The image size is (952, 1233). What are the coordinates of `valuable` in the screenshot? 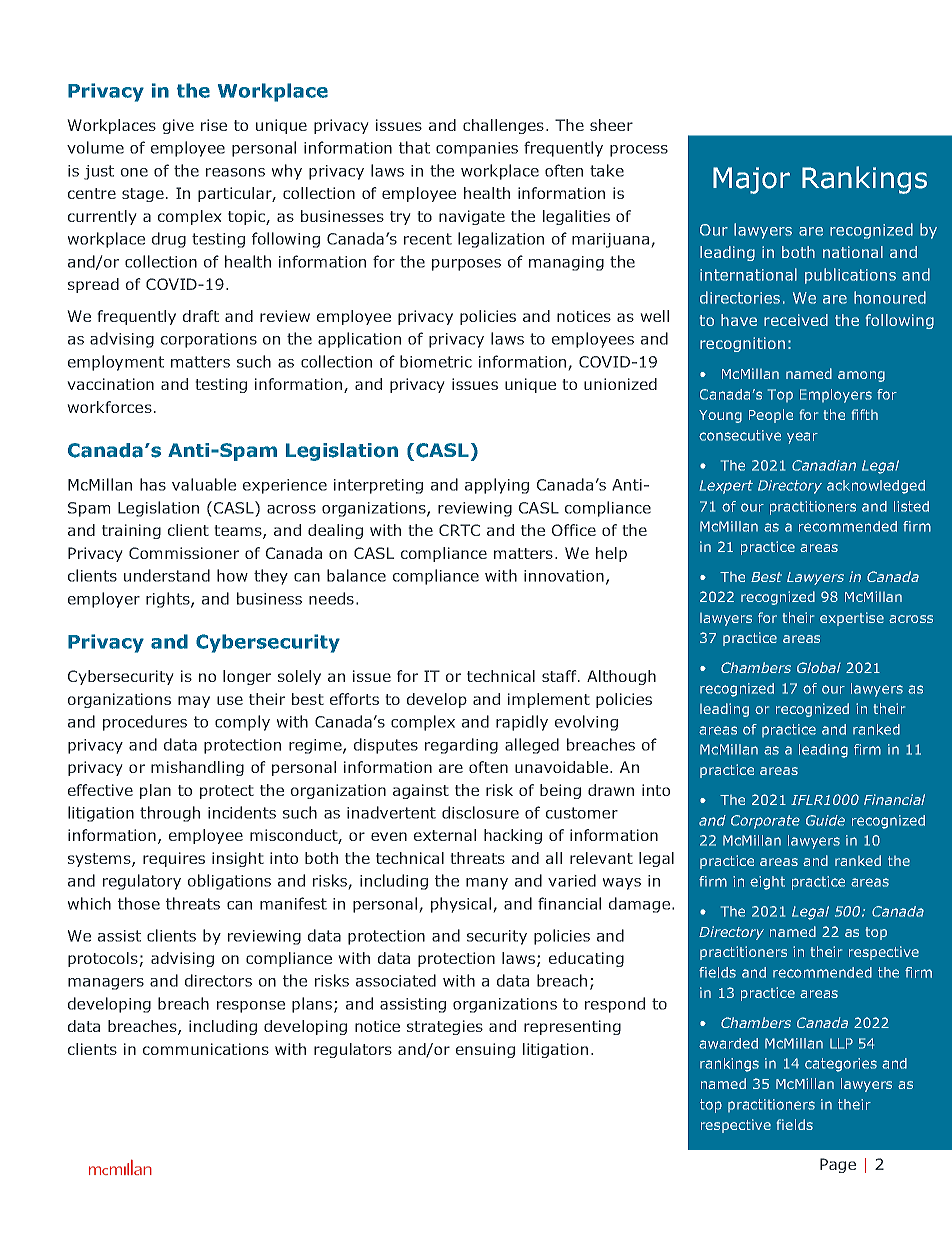 It's located at (204, 484).
